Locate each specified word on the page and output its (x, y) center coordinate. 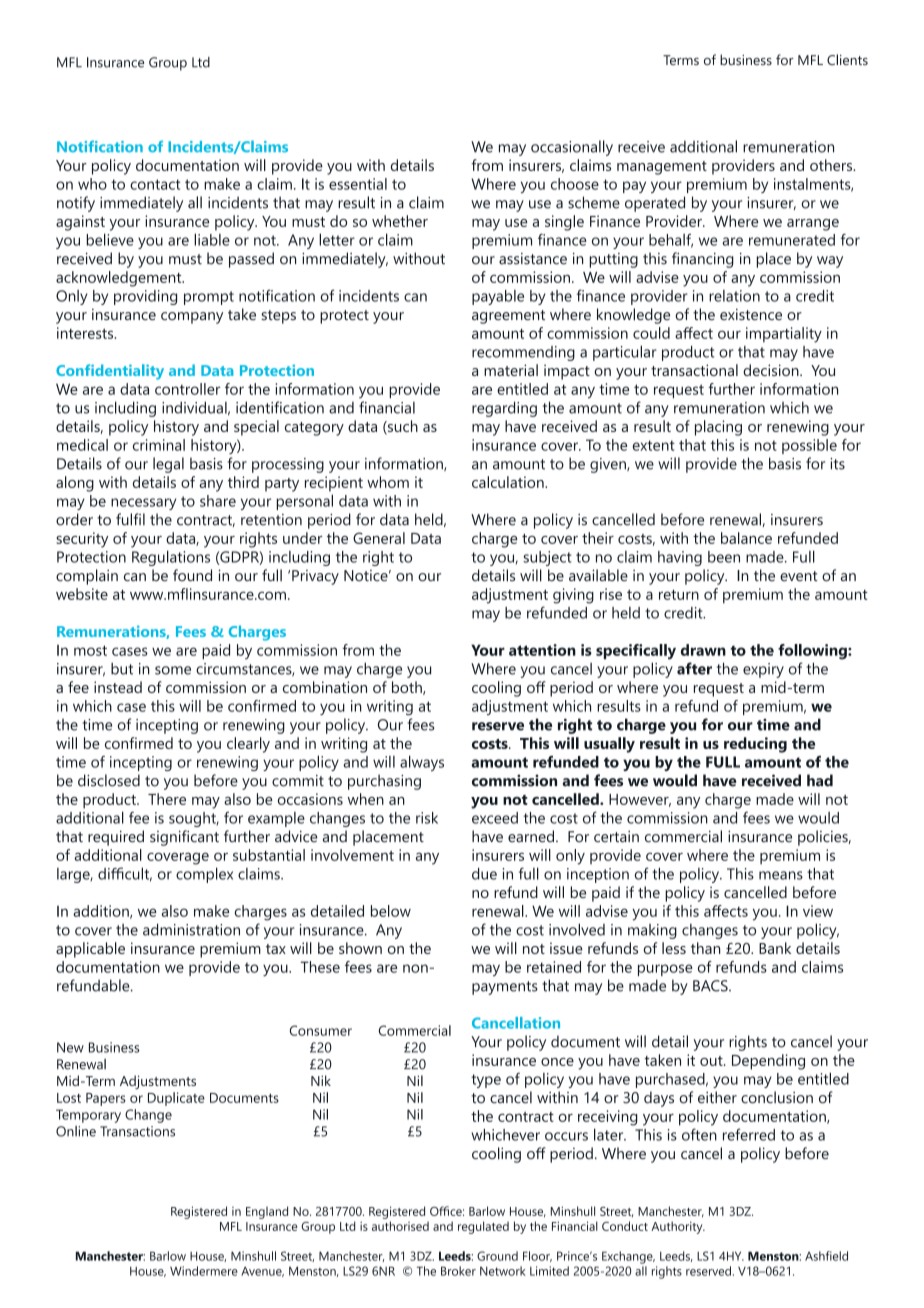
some (173, 670)
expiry (763, 670)
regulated (483, 1227)
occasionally (572, 148)
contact (155, 184)
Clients (847, 59)
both (408, 688)
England (267, 1212)
